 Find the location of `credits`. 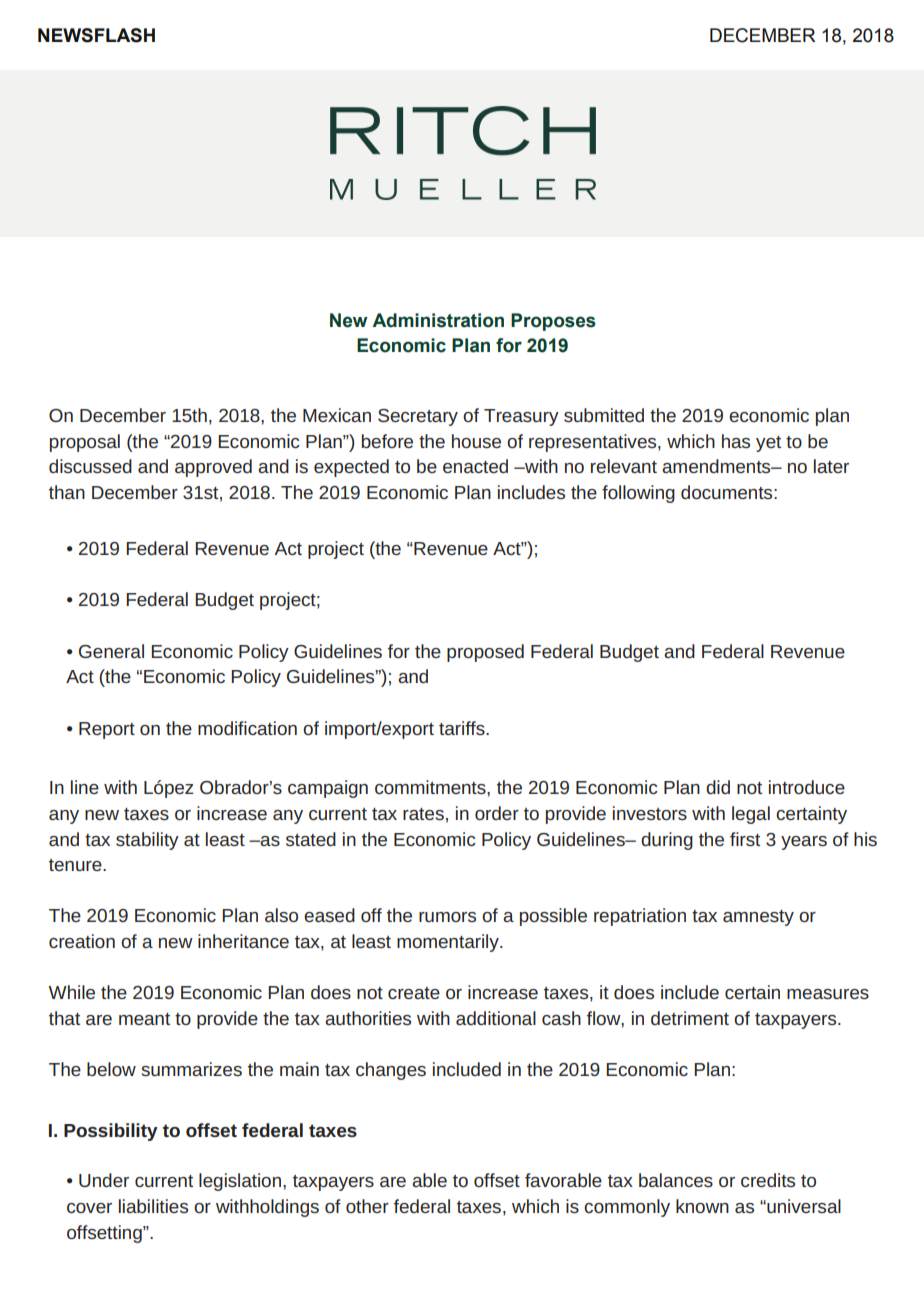

credits is located at coordinates (768, 1180).
